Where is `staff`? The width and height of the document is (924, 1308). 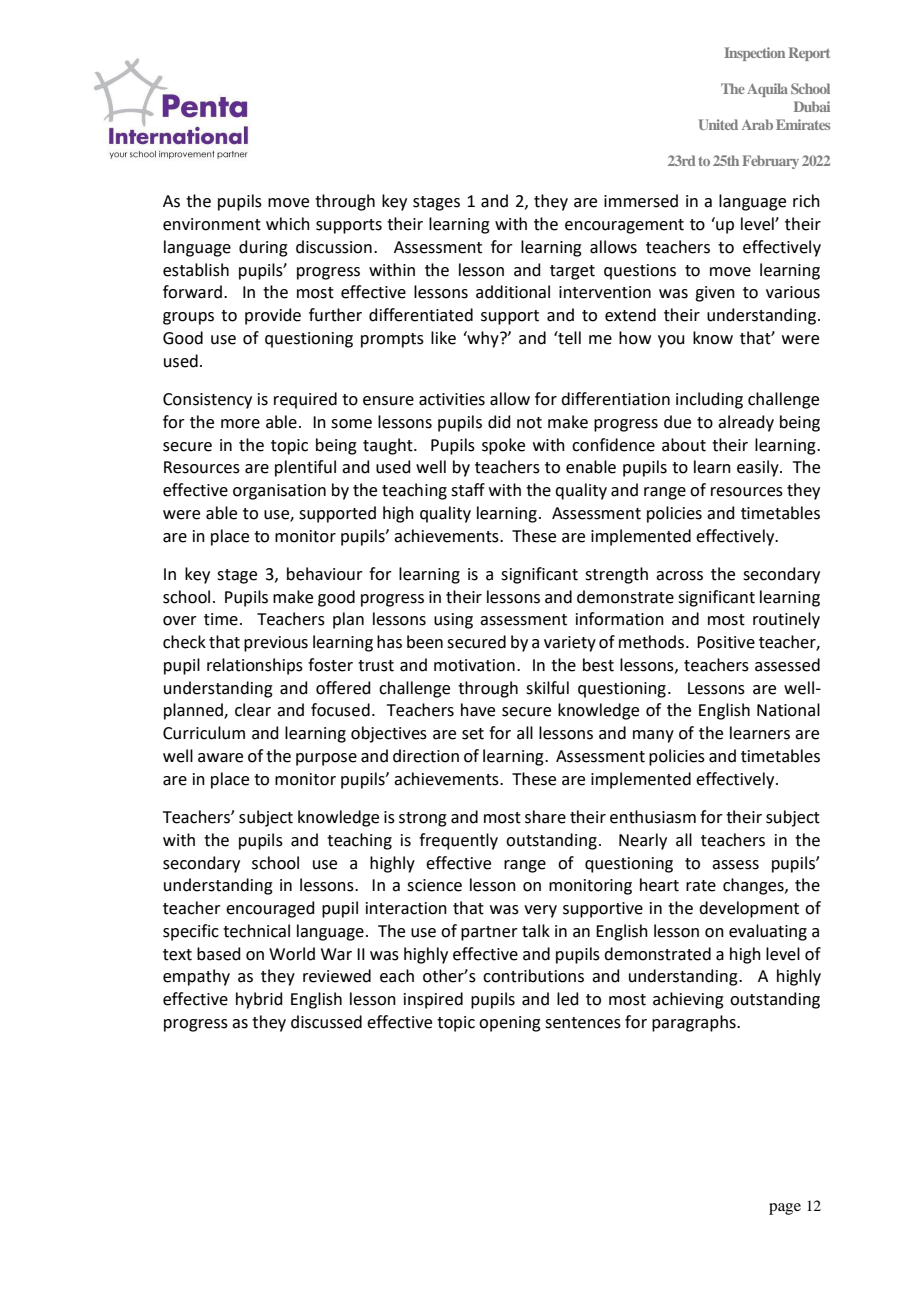
staff is located at coordinates (468, 490).
